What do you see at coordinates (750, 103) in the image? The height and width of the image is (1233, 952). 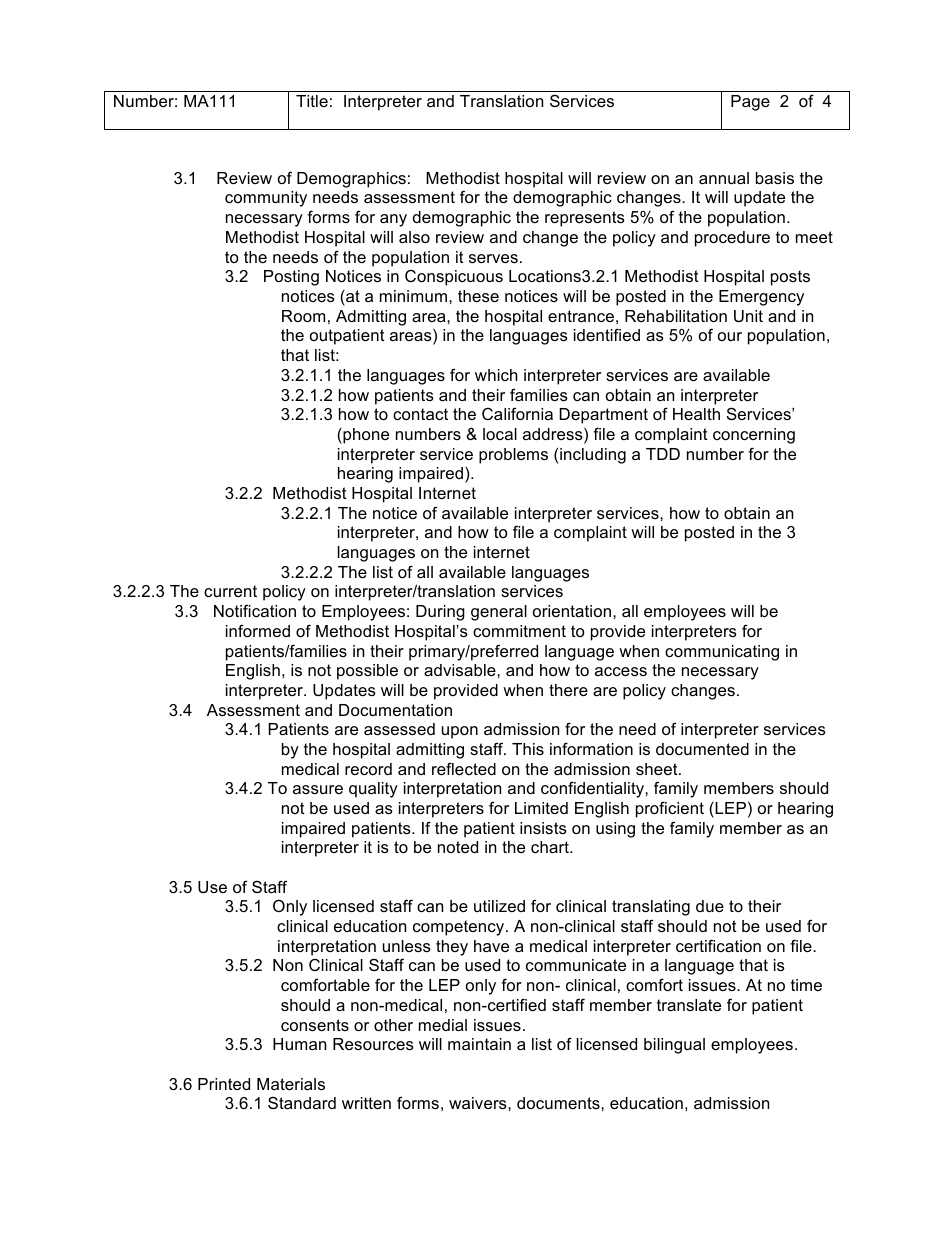 I see `Page` at bounding box center [750, 103].
